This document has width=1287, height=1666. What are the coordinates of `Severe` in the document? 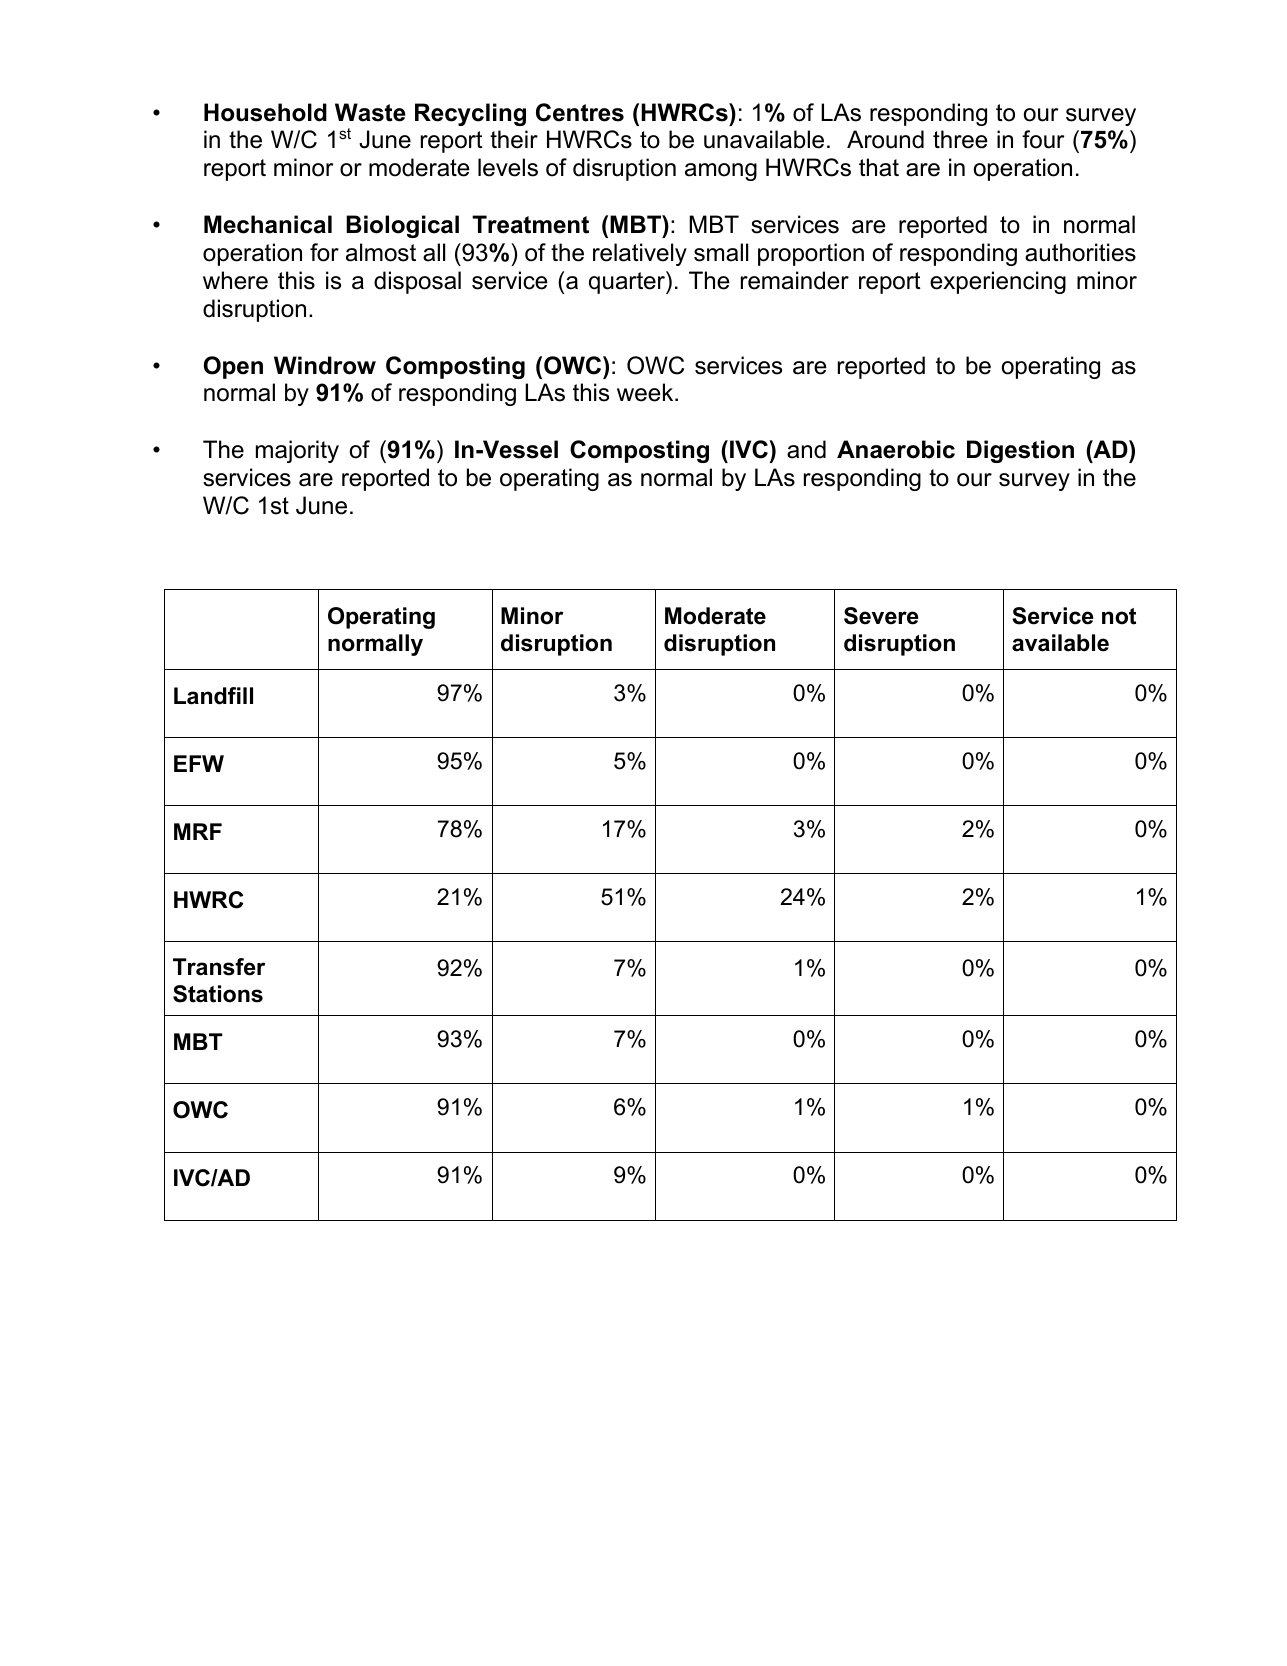 It's located at (881, 616).
